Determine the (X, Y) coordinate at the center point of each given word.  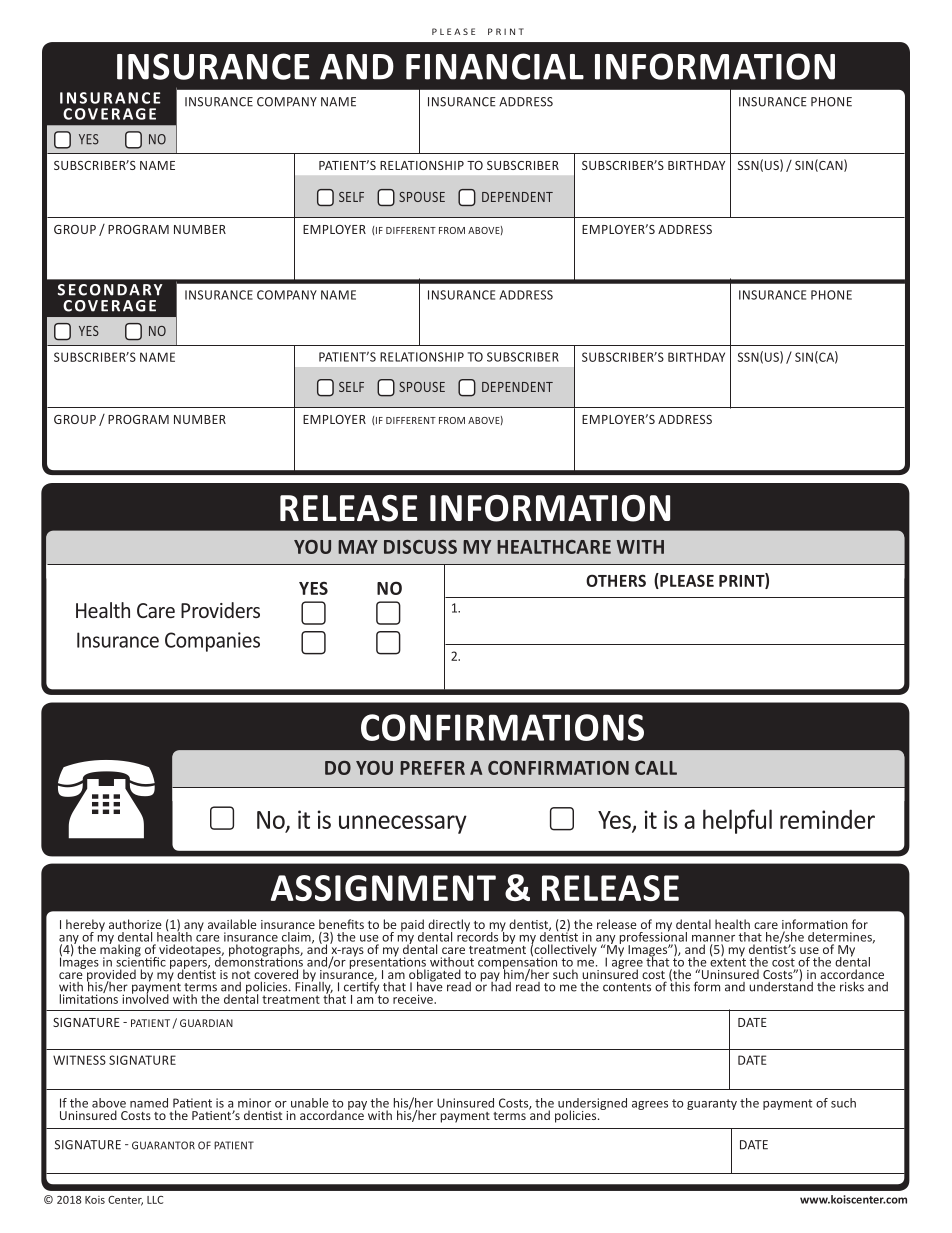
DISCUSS (420, 547)
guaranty (712, 1104)
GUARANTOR (163, 1145)
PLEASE (686, 581)
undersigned (592, 1105)
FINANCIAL (495, 66)
